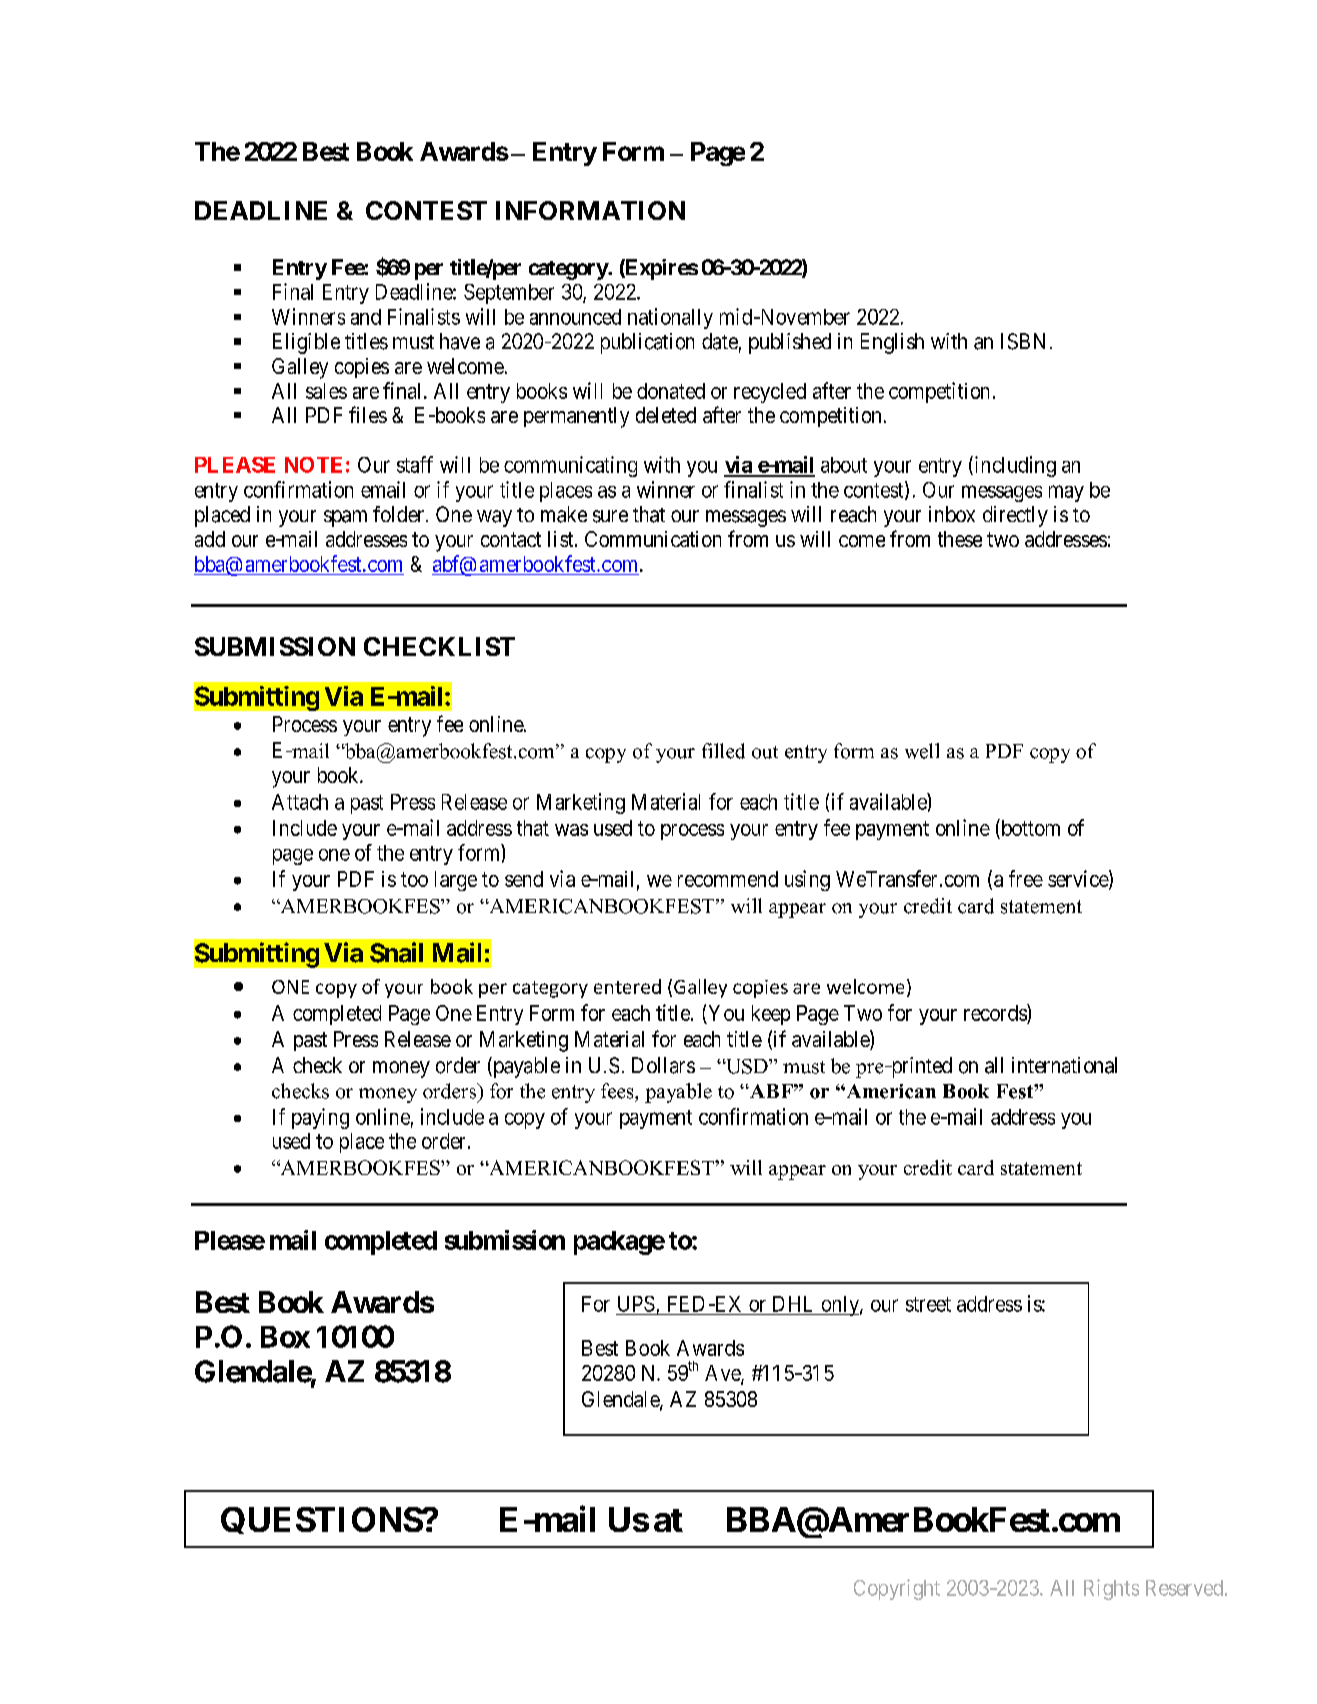  Describe the element at coordinates (790, 343) in the image. I see `published` at that location.
